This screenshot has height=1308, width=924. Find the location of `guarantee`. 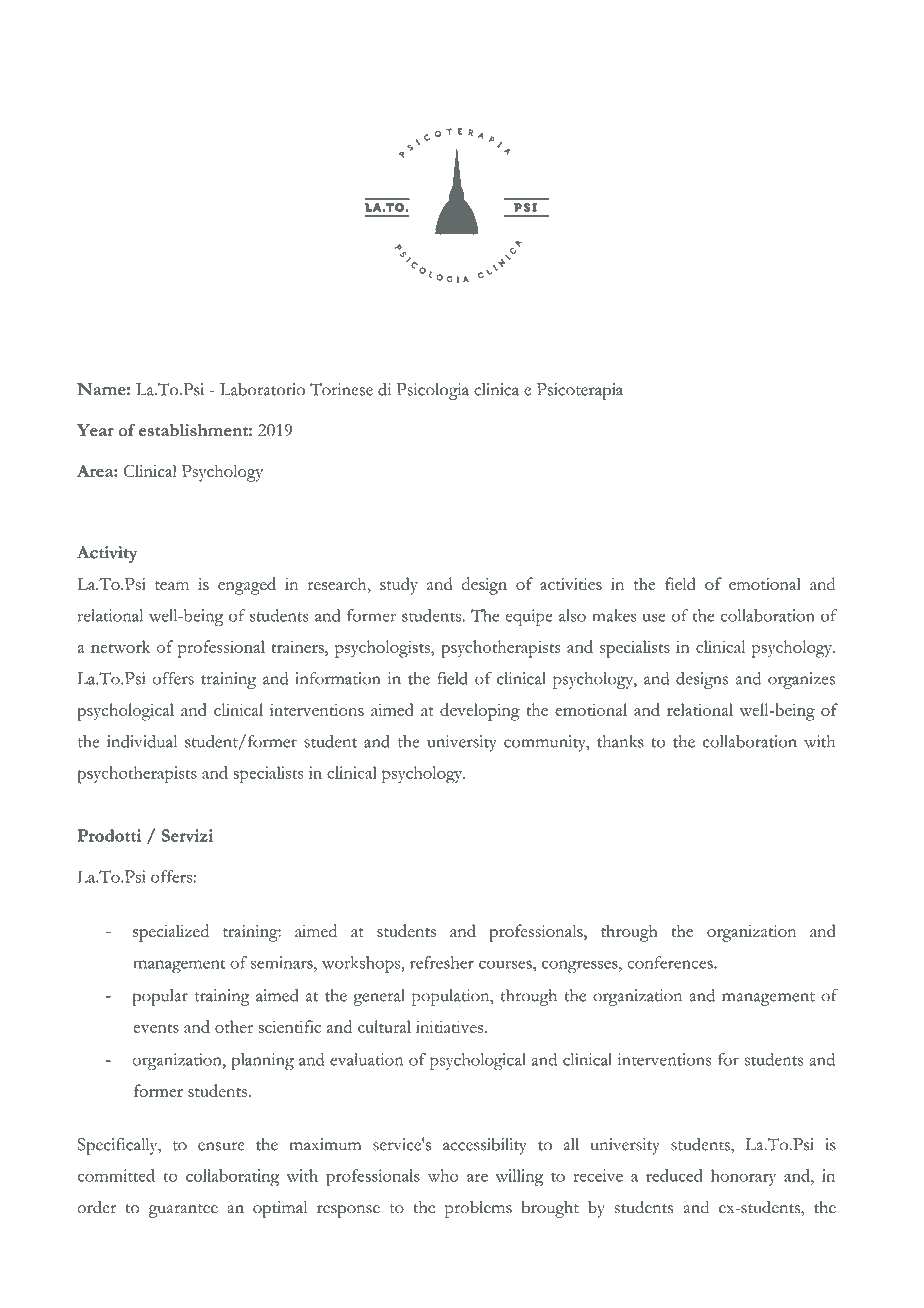

guarantee is located at coordinates (183, 1211).
